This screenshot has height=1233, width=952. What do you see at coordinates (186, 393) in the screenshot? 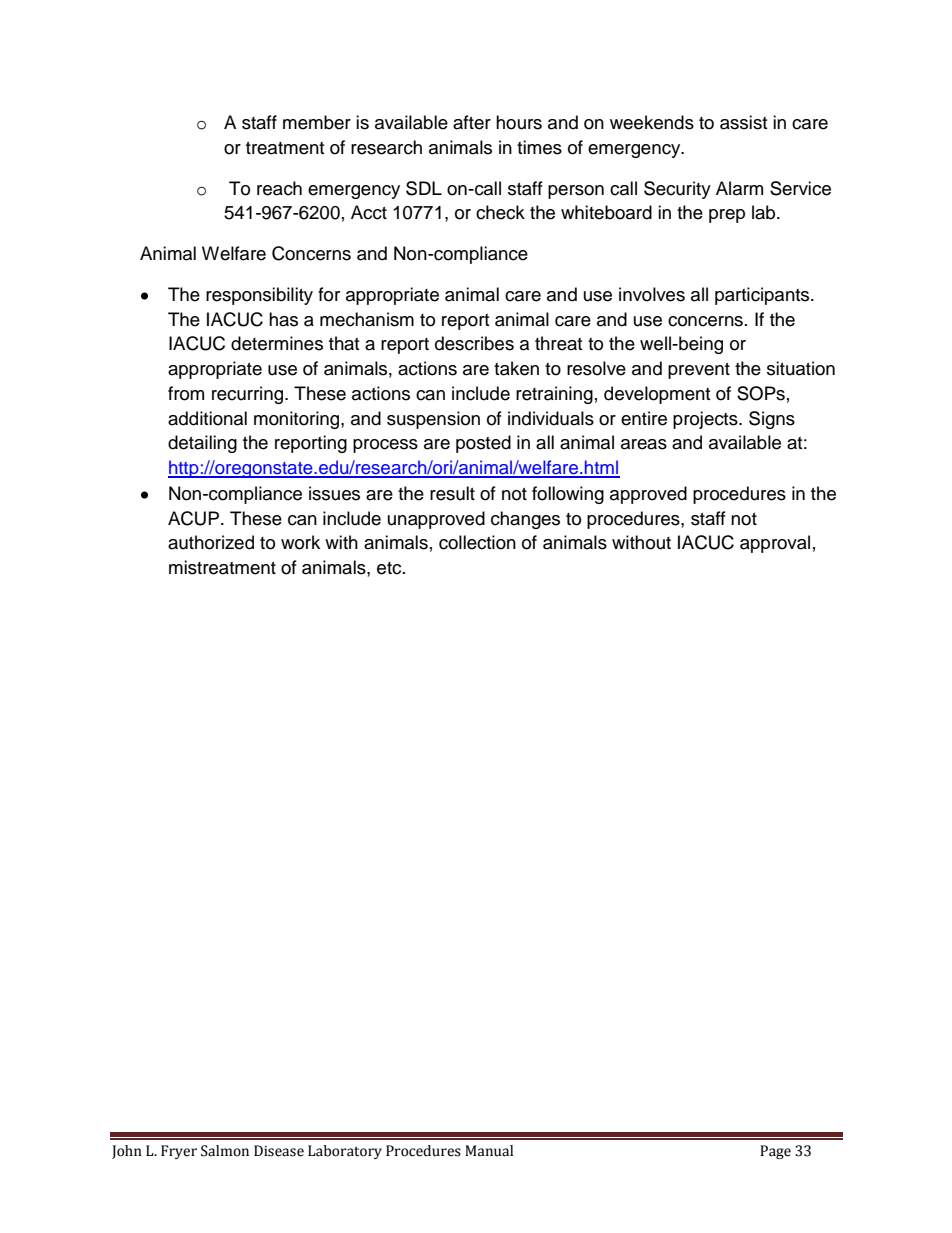
I see `from` at bounding box center [186, 393].
